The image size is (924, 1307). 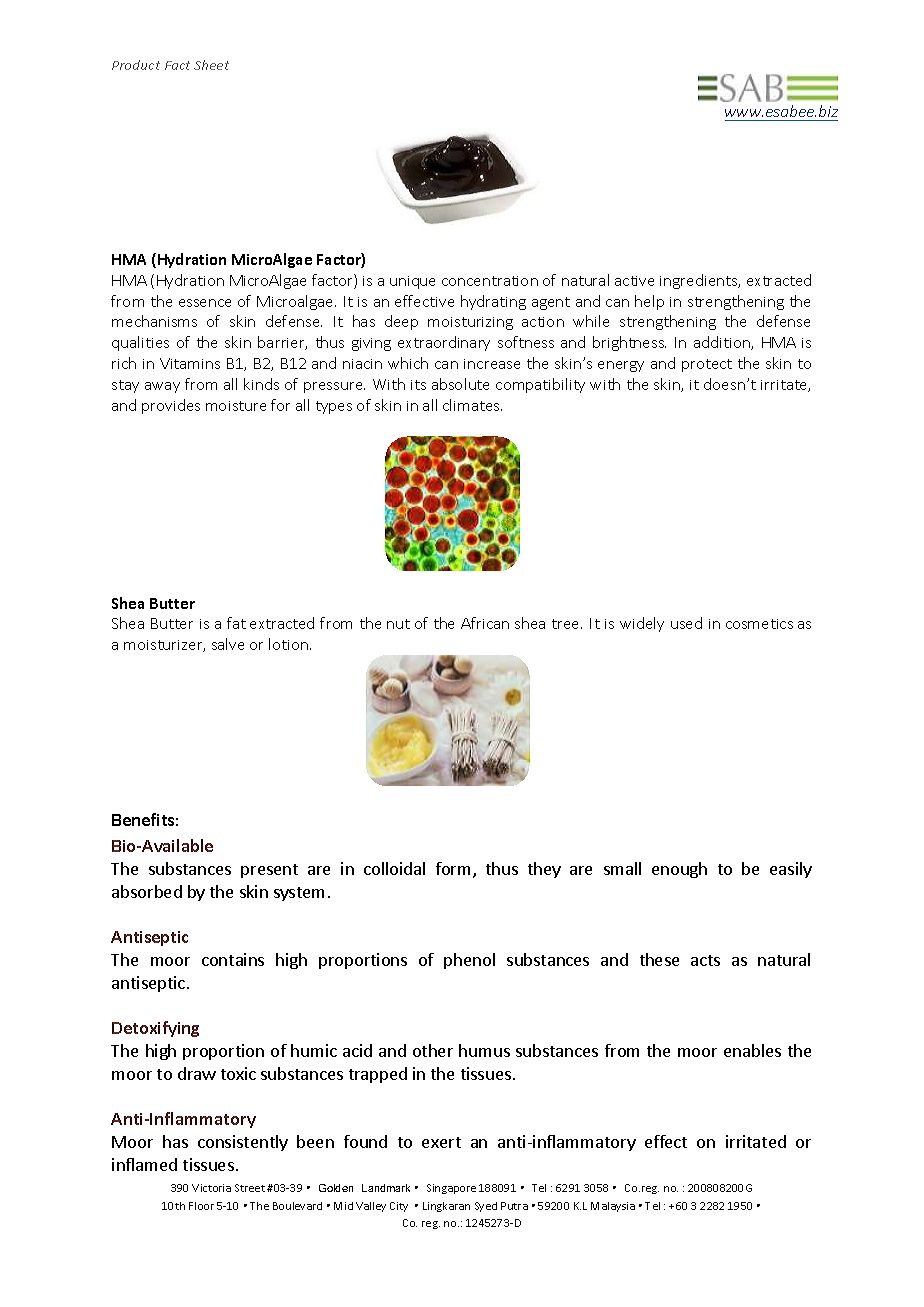 I want to click on Sheet, so click(x=211, y=65).
